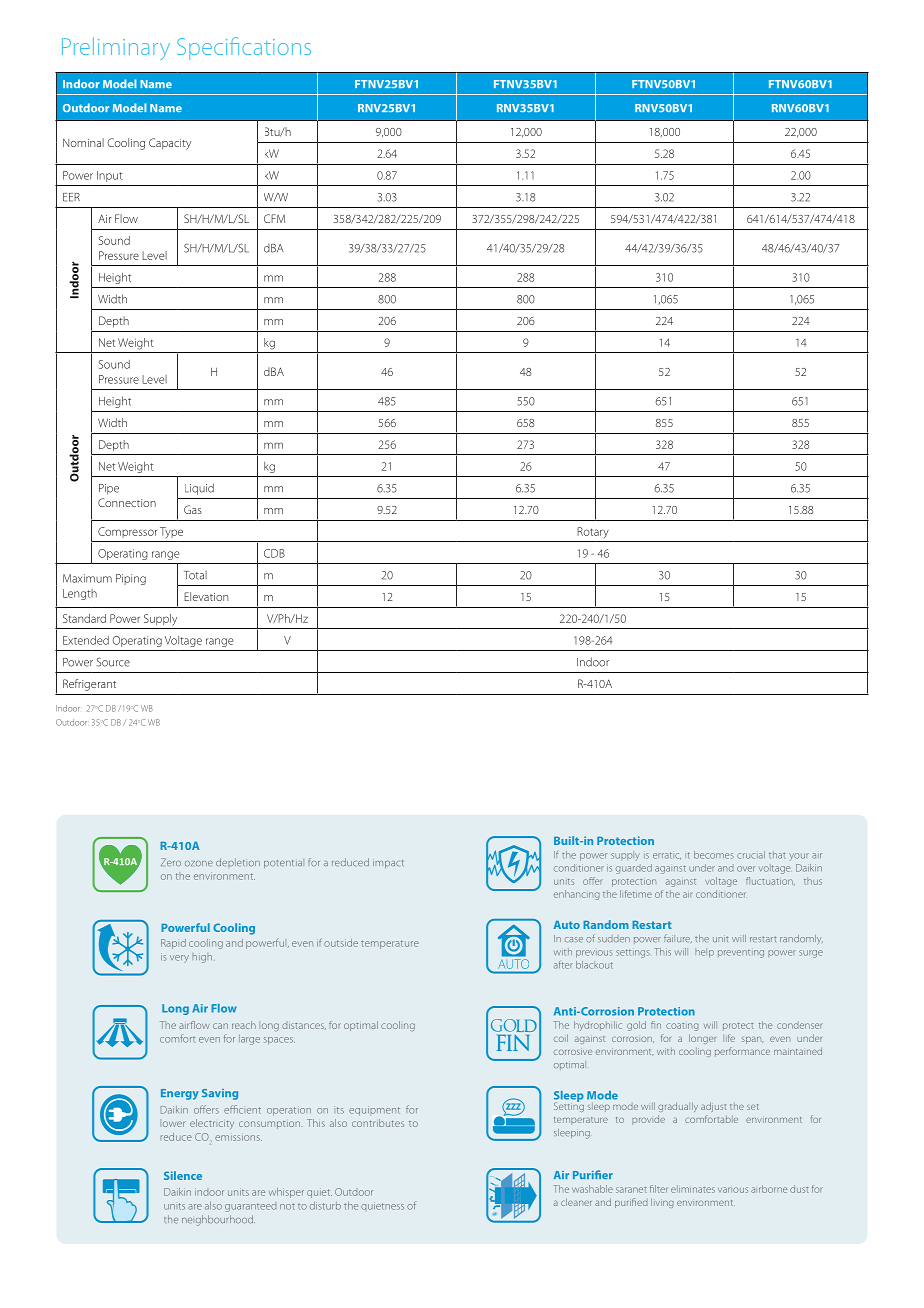  Describe the element at coordinates (704, 953) in the page. I see `help` at that location.
